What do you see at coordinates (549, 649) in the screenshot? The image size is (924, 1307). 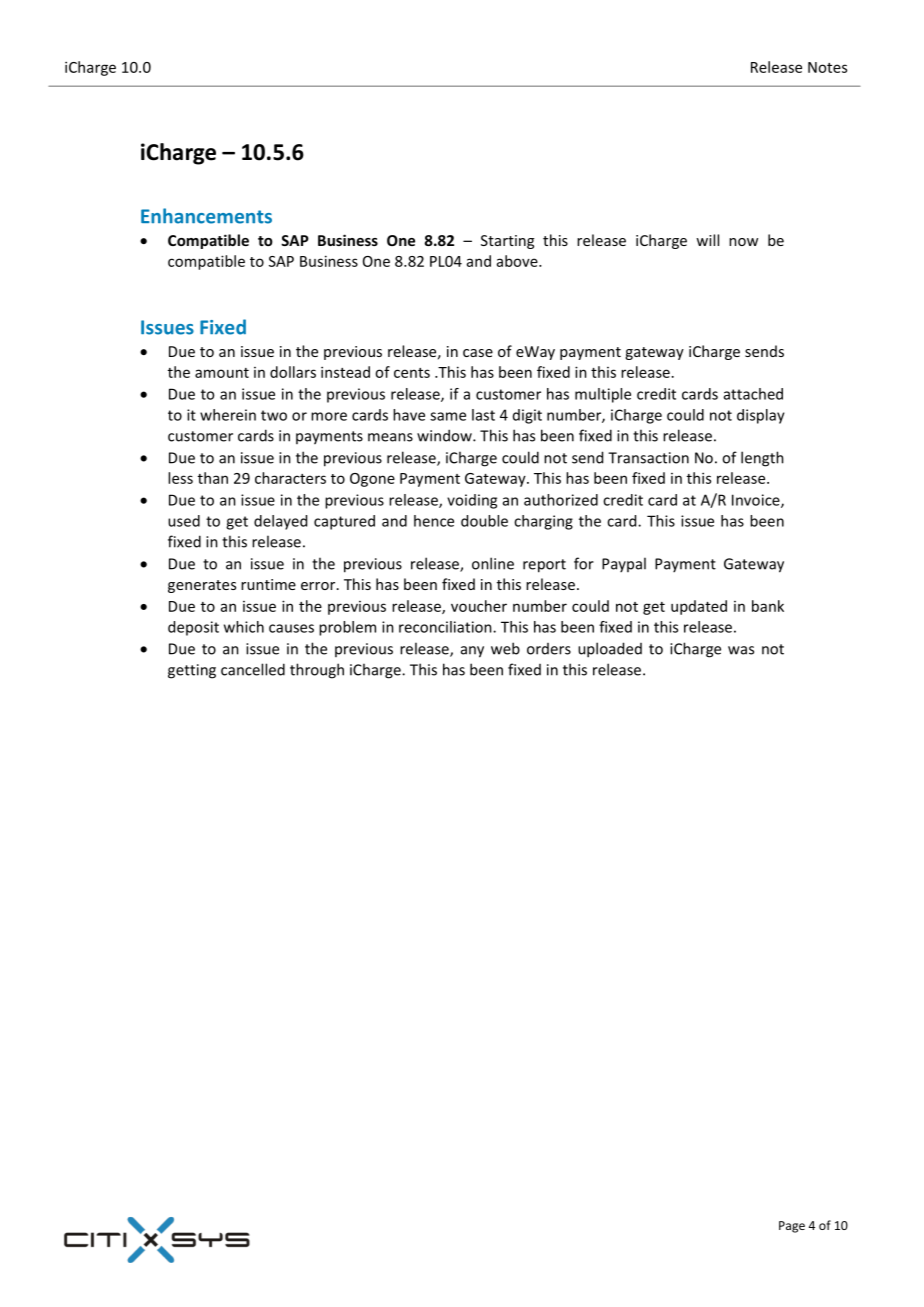 I see `orders` at bounding box center [549, 649].
